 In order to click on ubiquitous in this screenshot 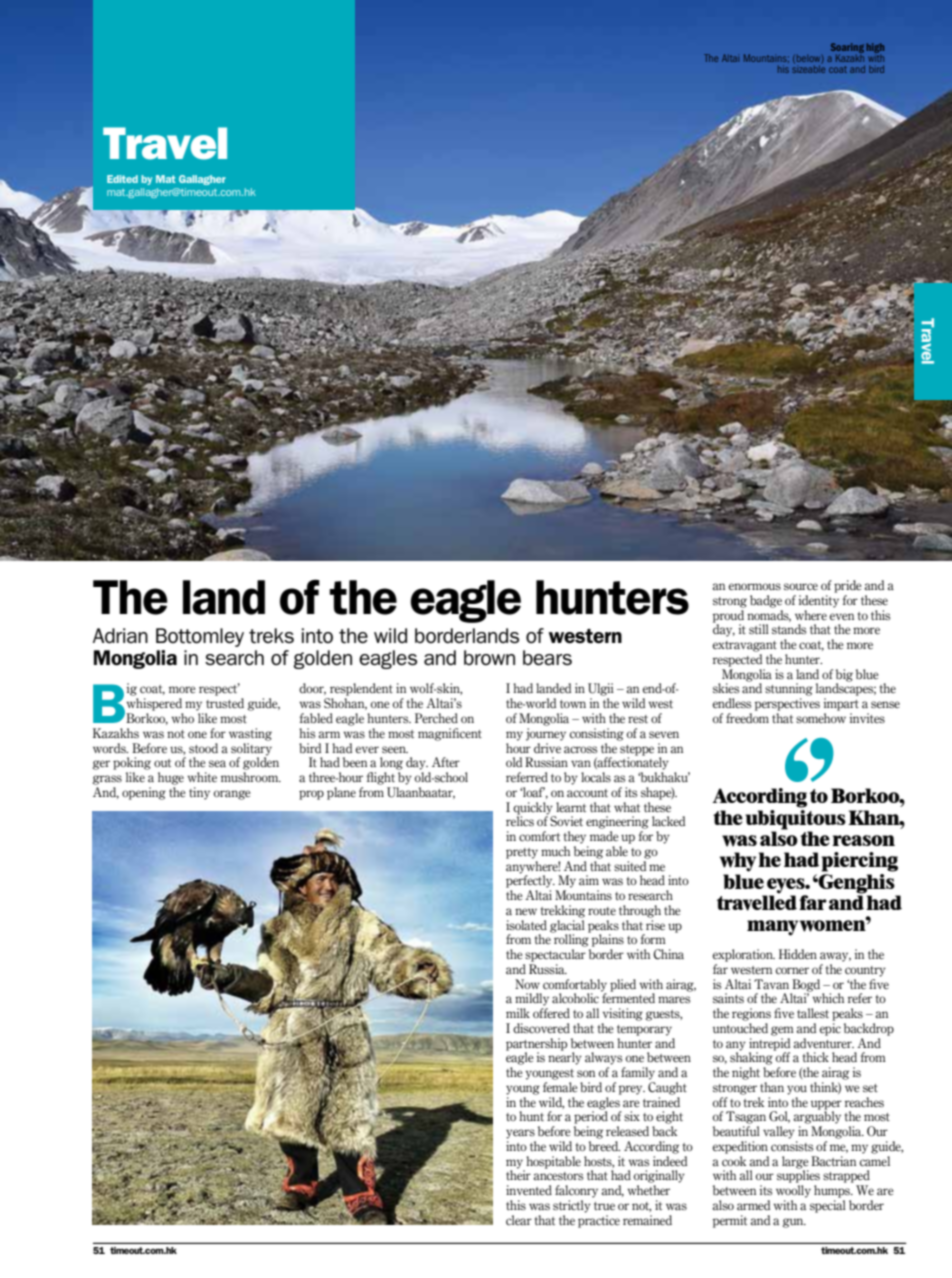, I will do `click(795, 819)`.
